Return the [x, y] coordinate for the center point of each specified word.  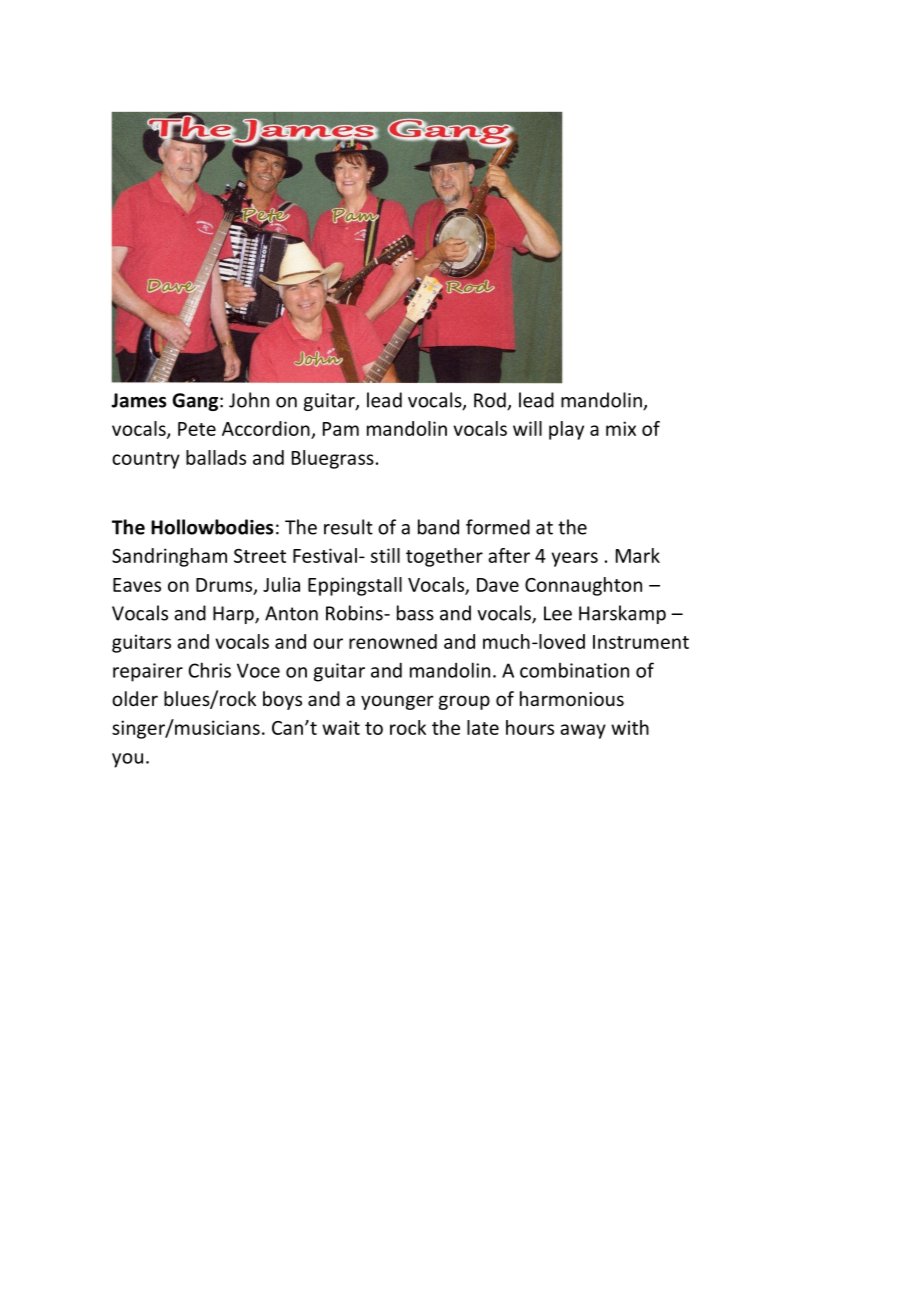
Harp [234, 615]
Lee [558, 613]
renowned [393, 641]
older [135, 698]
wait [341, 727]
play [566, 430]
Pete [197, 429]
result [348, 527]
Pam [341, 429]
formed [498, 527]
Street [260, 556]
